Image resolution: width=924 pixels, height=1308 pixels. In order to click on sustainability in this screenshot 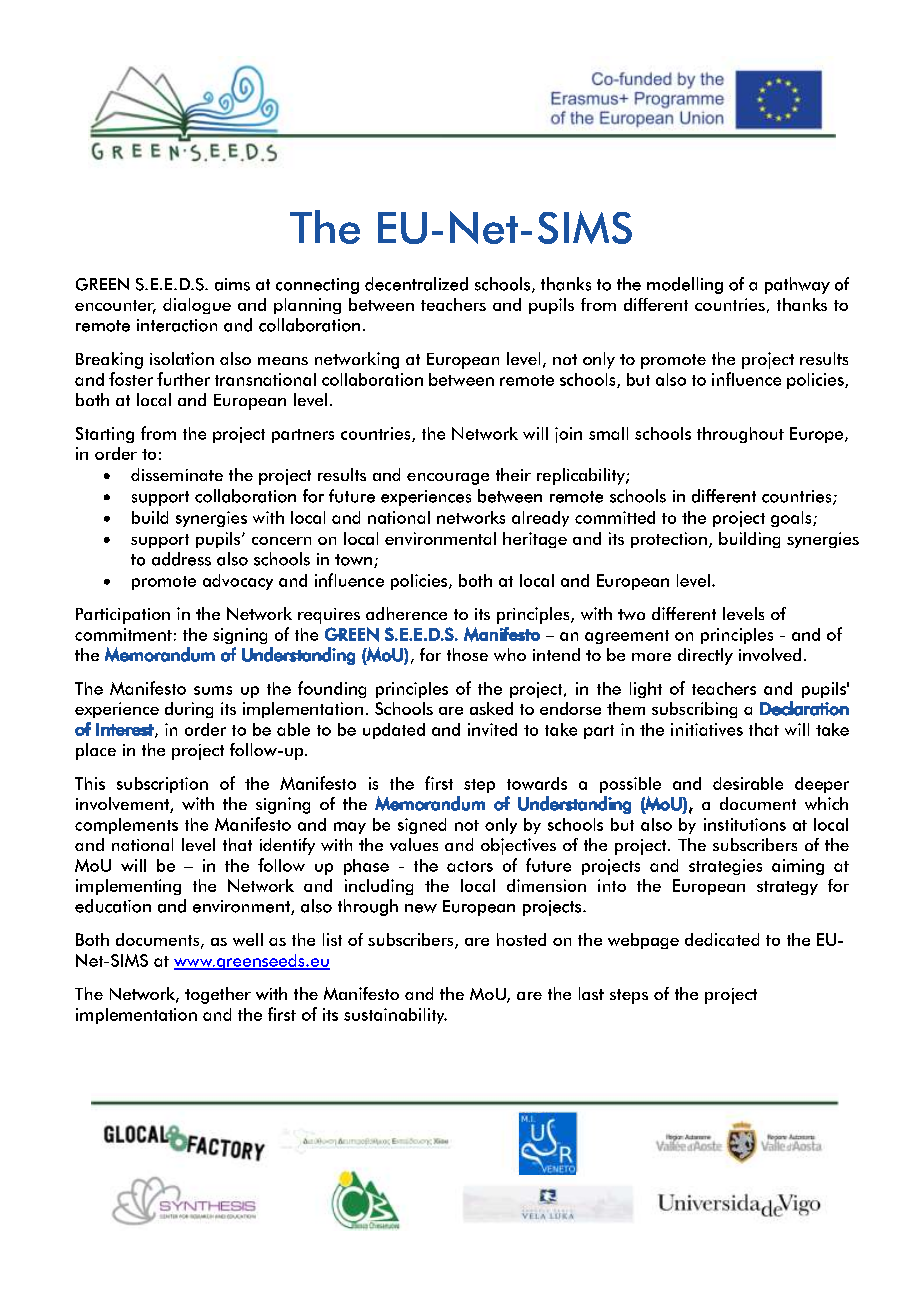, I will do `click(395, 1016)`.
